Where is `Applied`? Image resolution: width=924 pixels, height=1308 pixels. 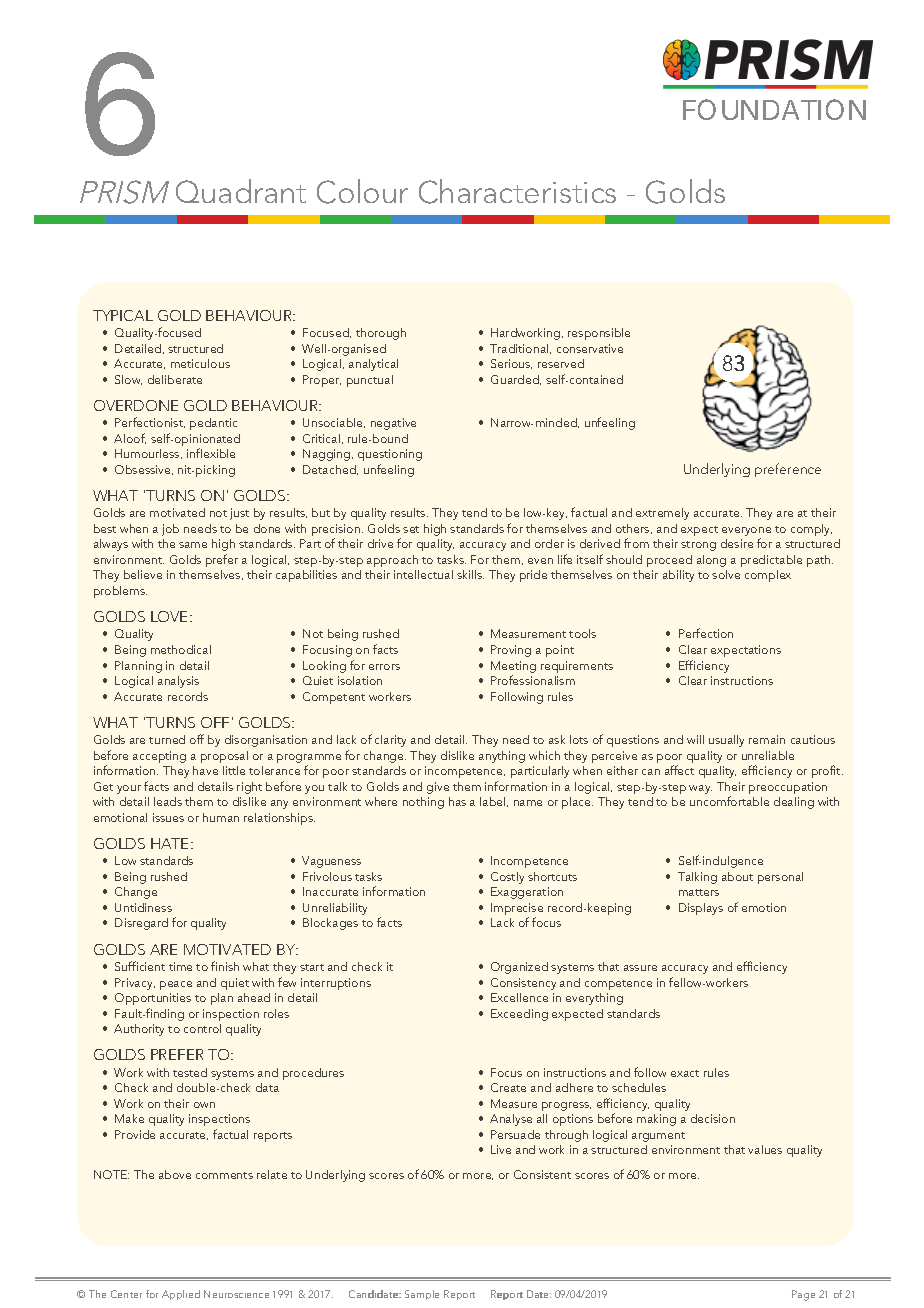
Applied is located at coordinates (181, 1295).
